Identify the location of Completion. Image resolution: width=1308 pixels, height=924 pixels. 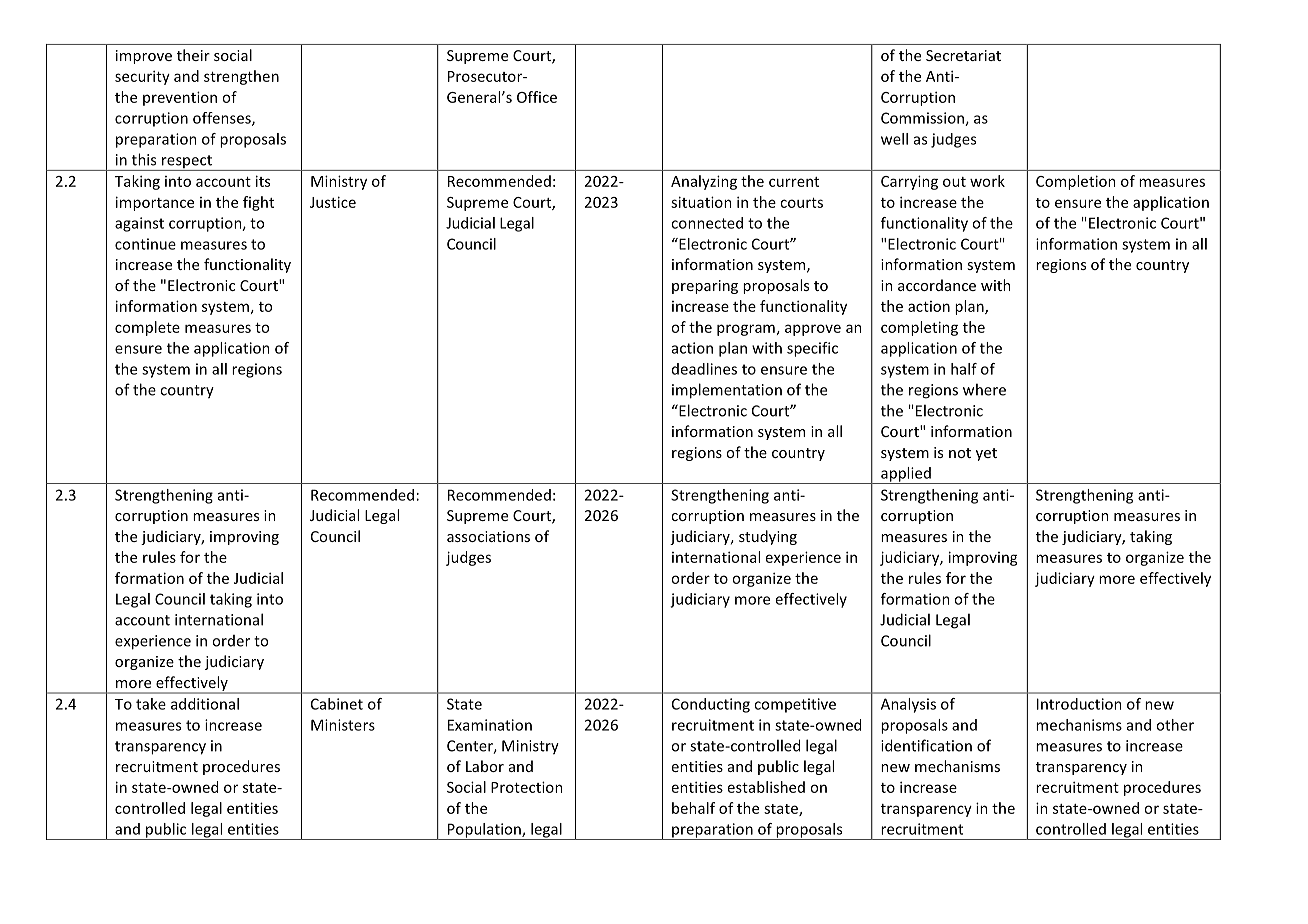
(1076, 182).
